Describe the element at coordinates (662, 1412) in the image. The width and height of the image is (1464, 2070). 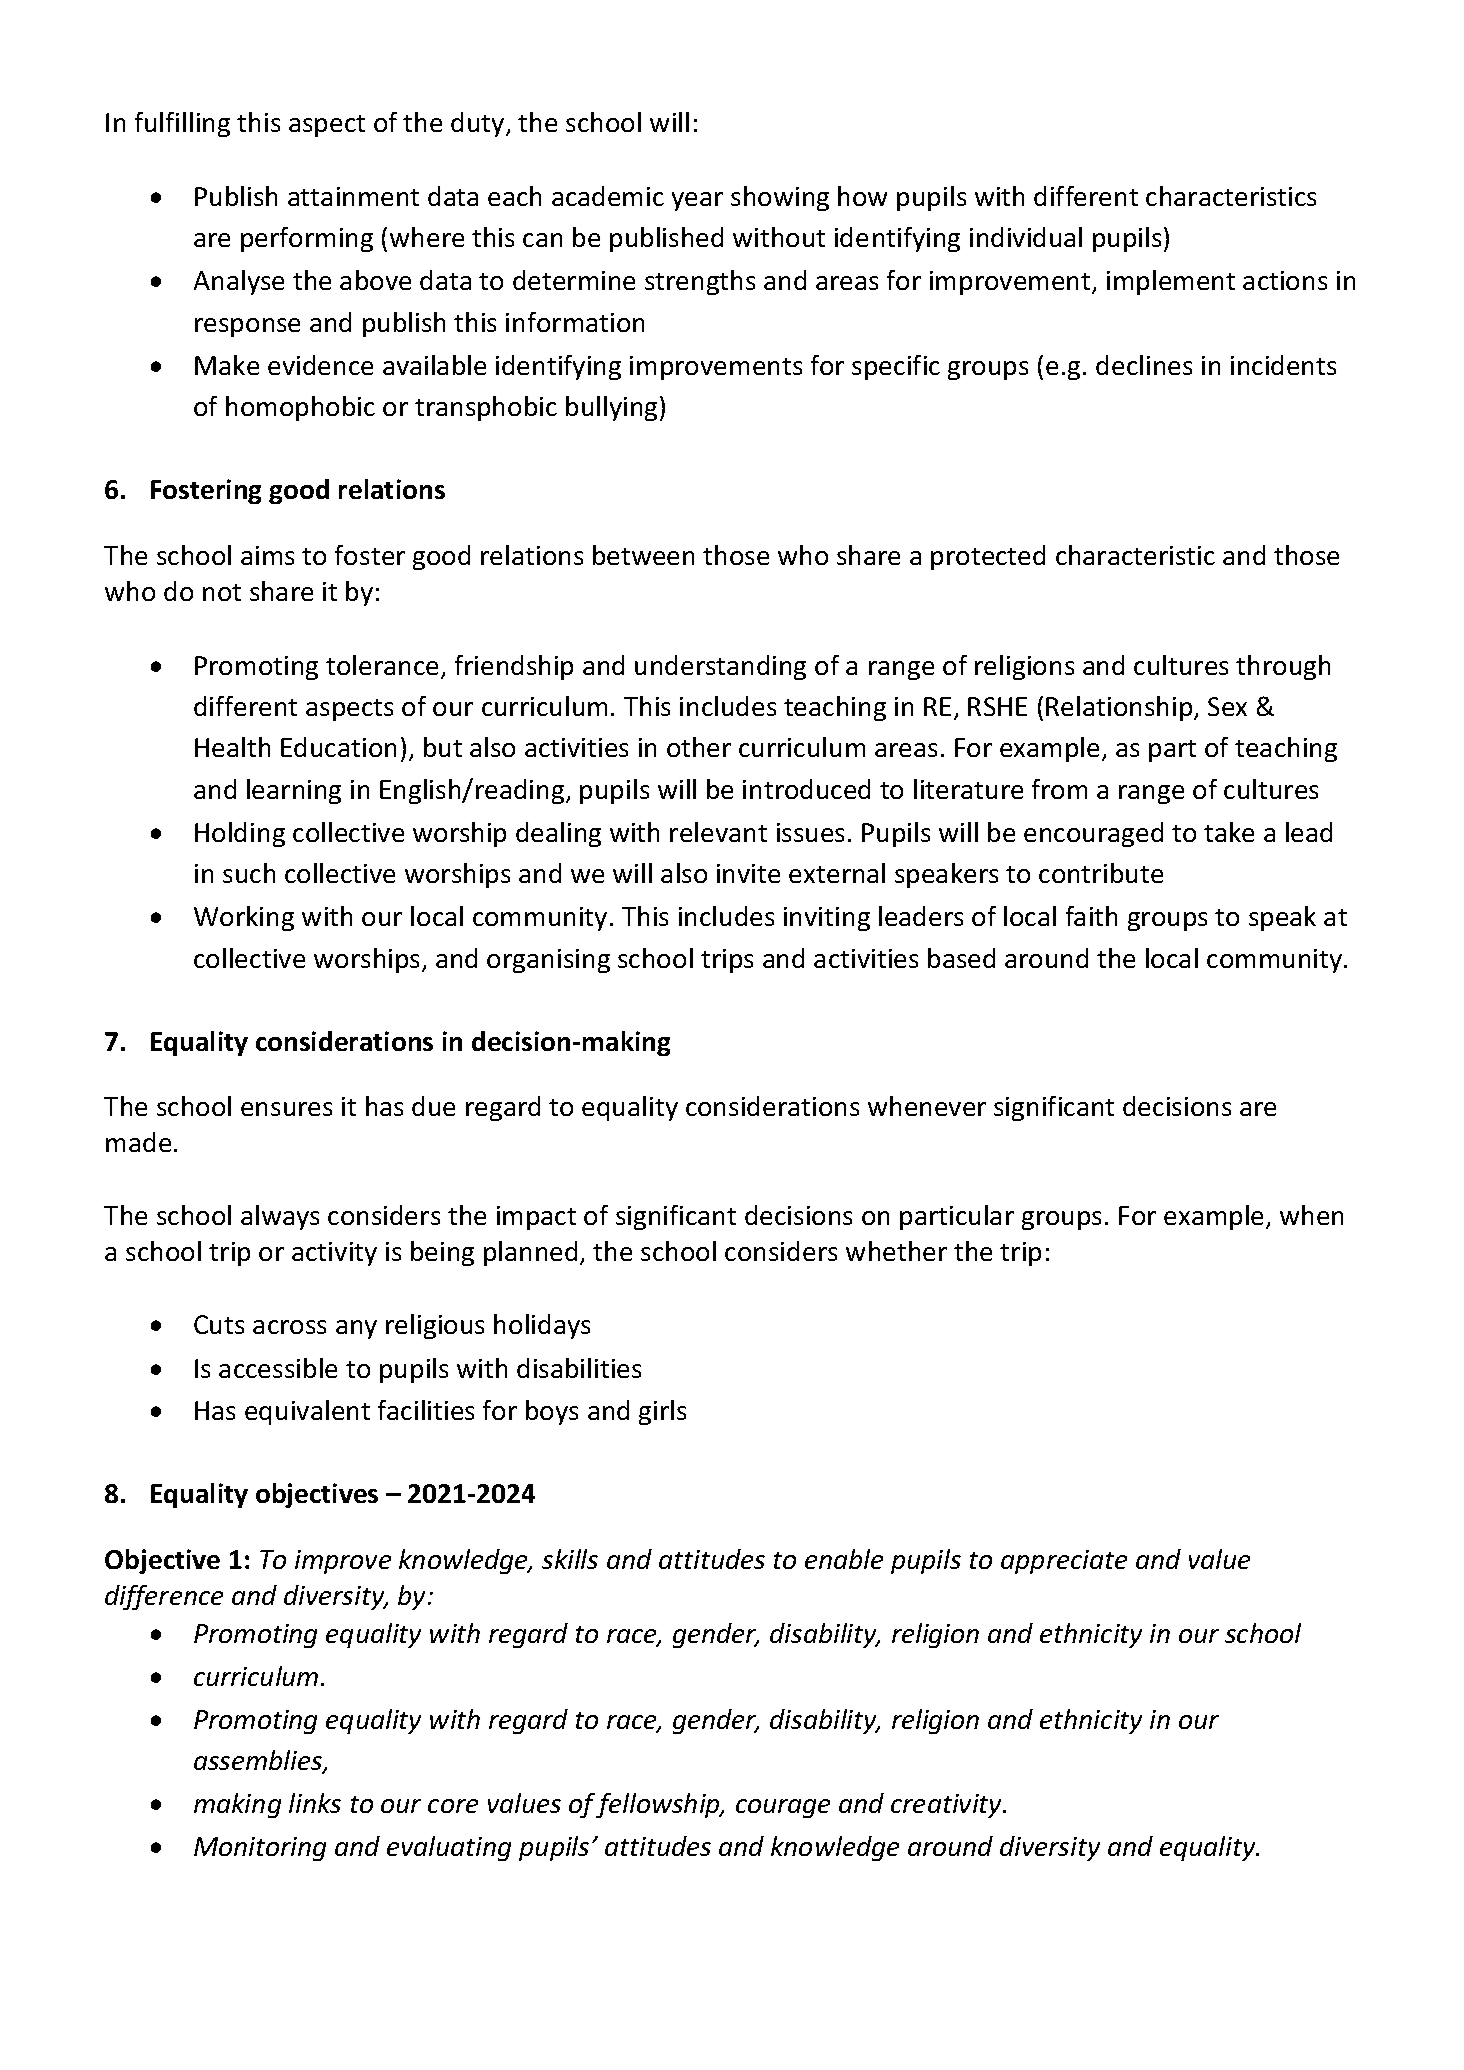
I see `girls` at that location.
